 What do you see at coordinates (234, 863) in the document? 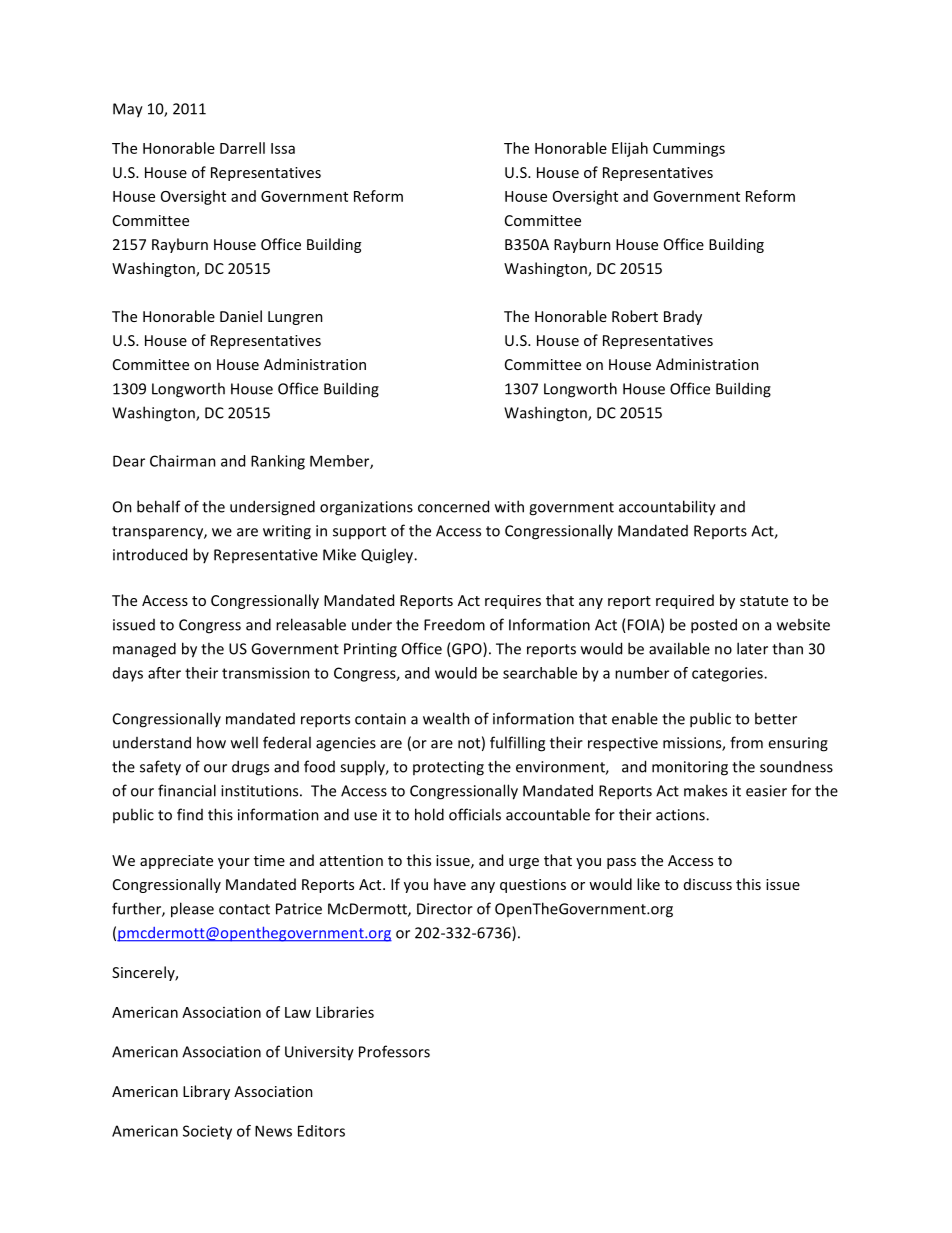
I see `your` at bounding box center [234, 863].
